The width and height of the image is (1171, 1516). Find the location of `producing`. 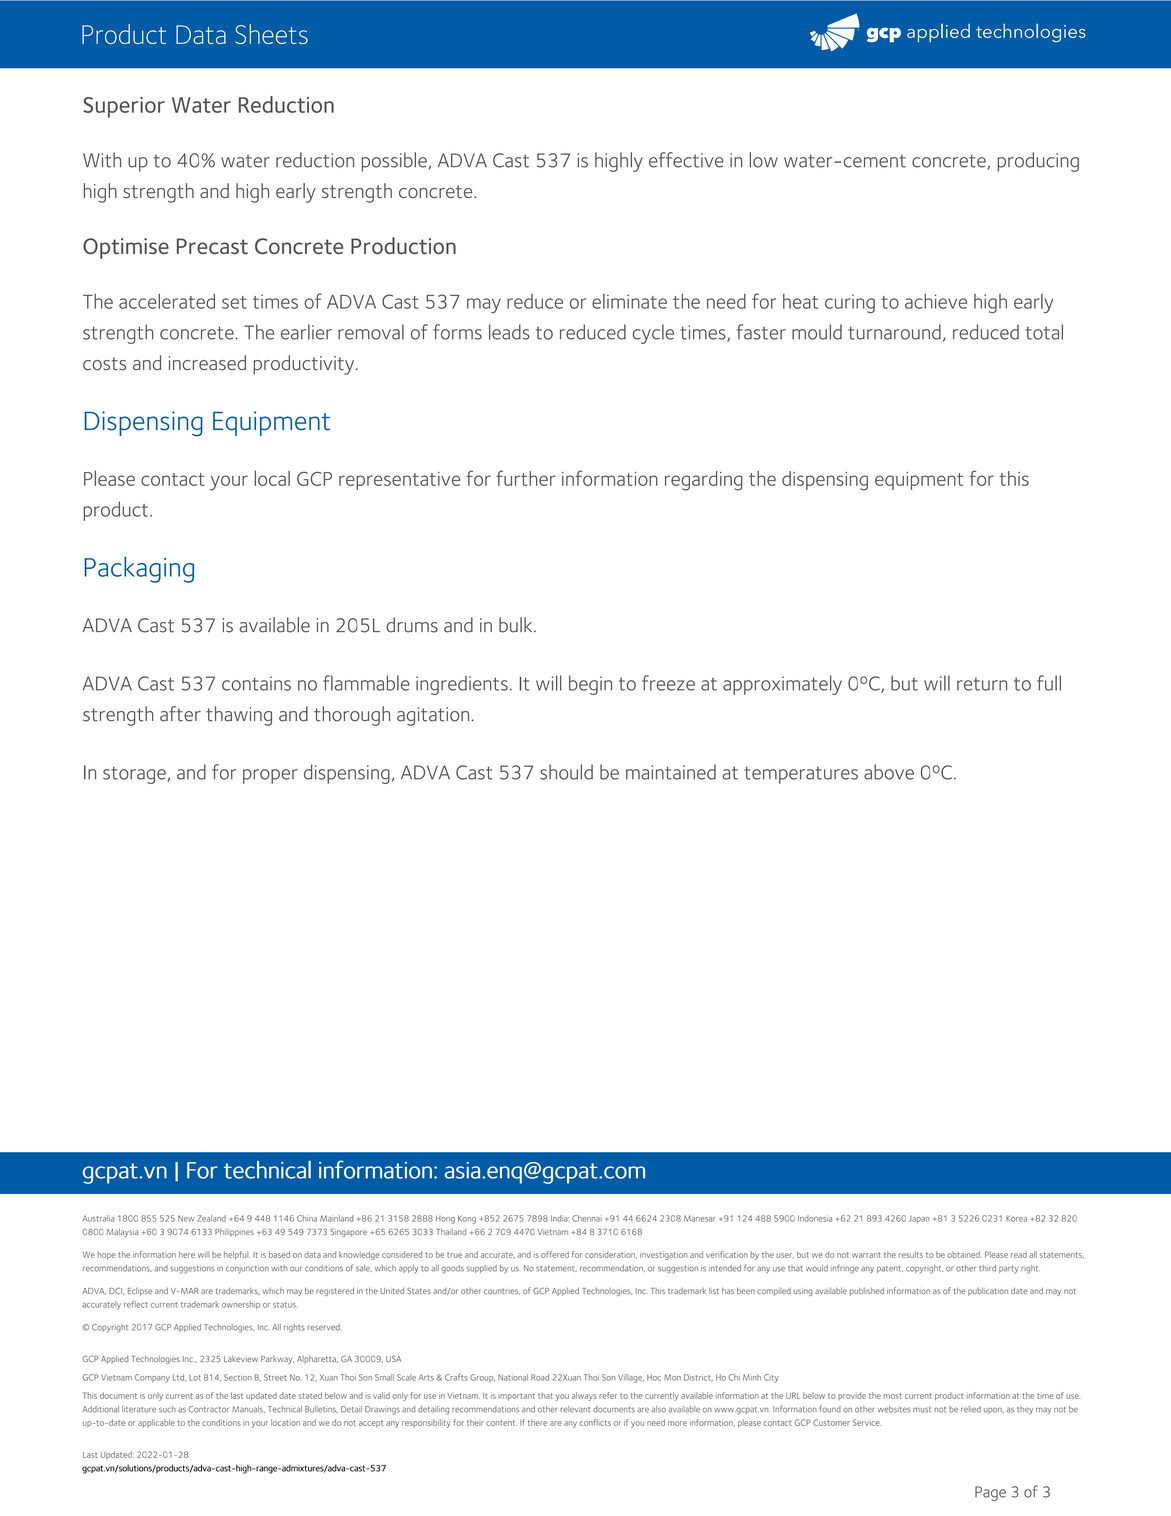

producing is located at coordinates (1038, 162).
